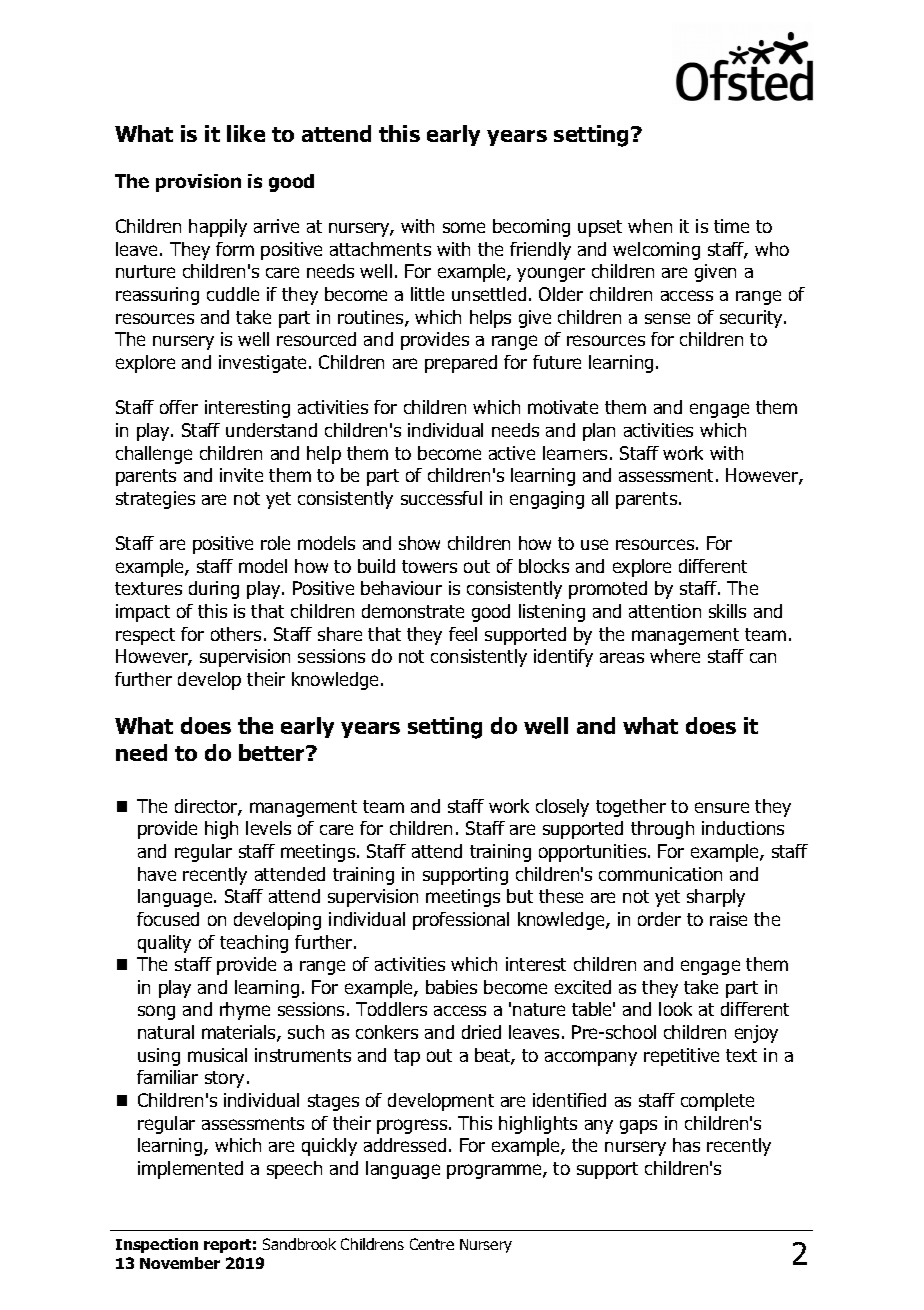 This screenshot has height=1310, width=924. What do you see at coordinates (262, 364) in the screenshot?
I see `investigate` at bounding box center [262, 364].
